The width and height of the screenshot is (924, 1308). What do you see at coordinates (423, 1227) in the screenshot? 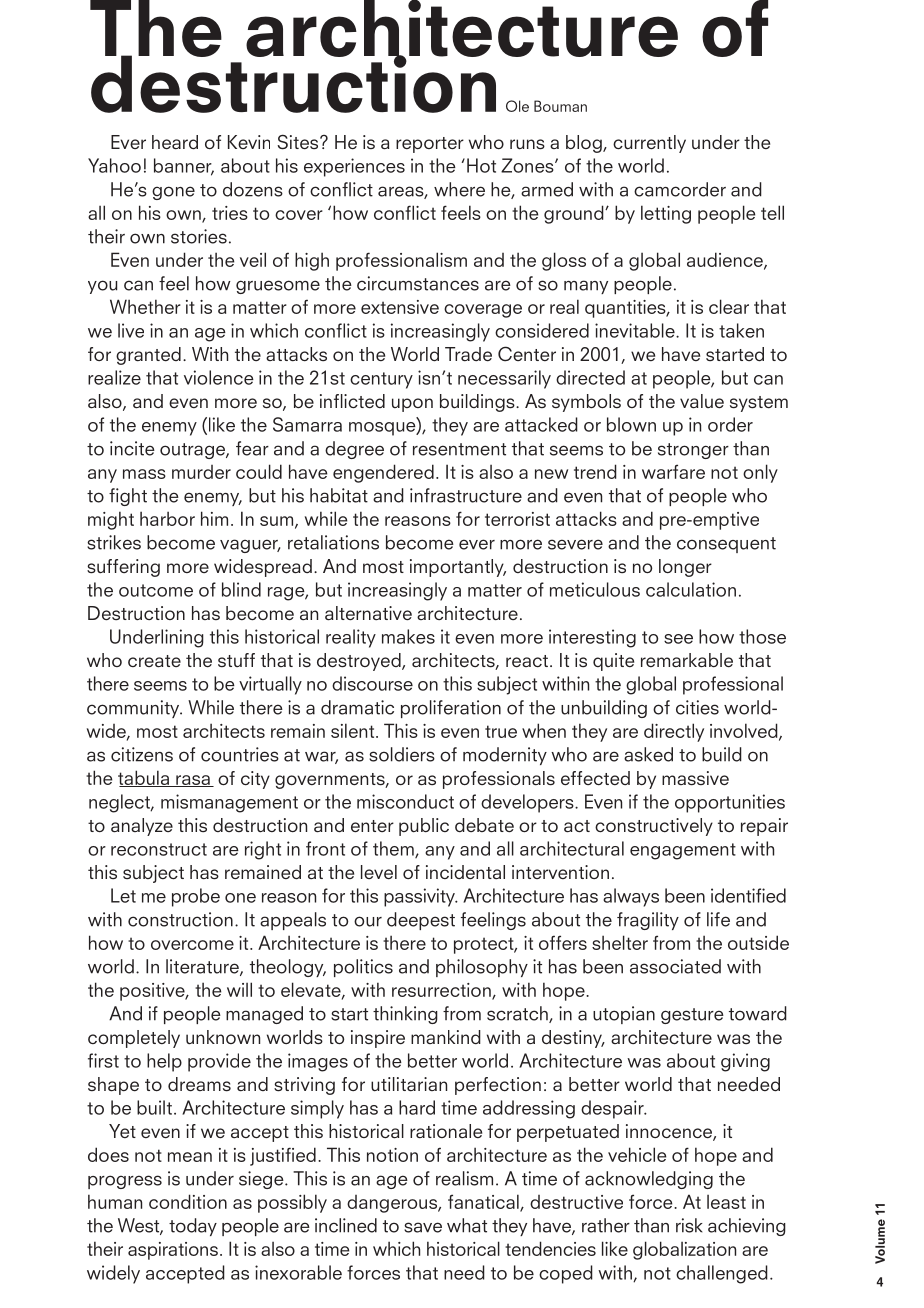
I see `save` at bounding box center [423, 1227].
